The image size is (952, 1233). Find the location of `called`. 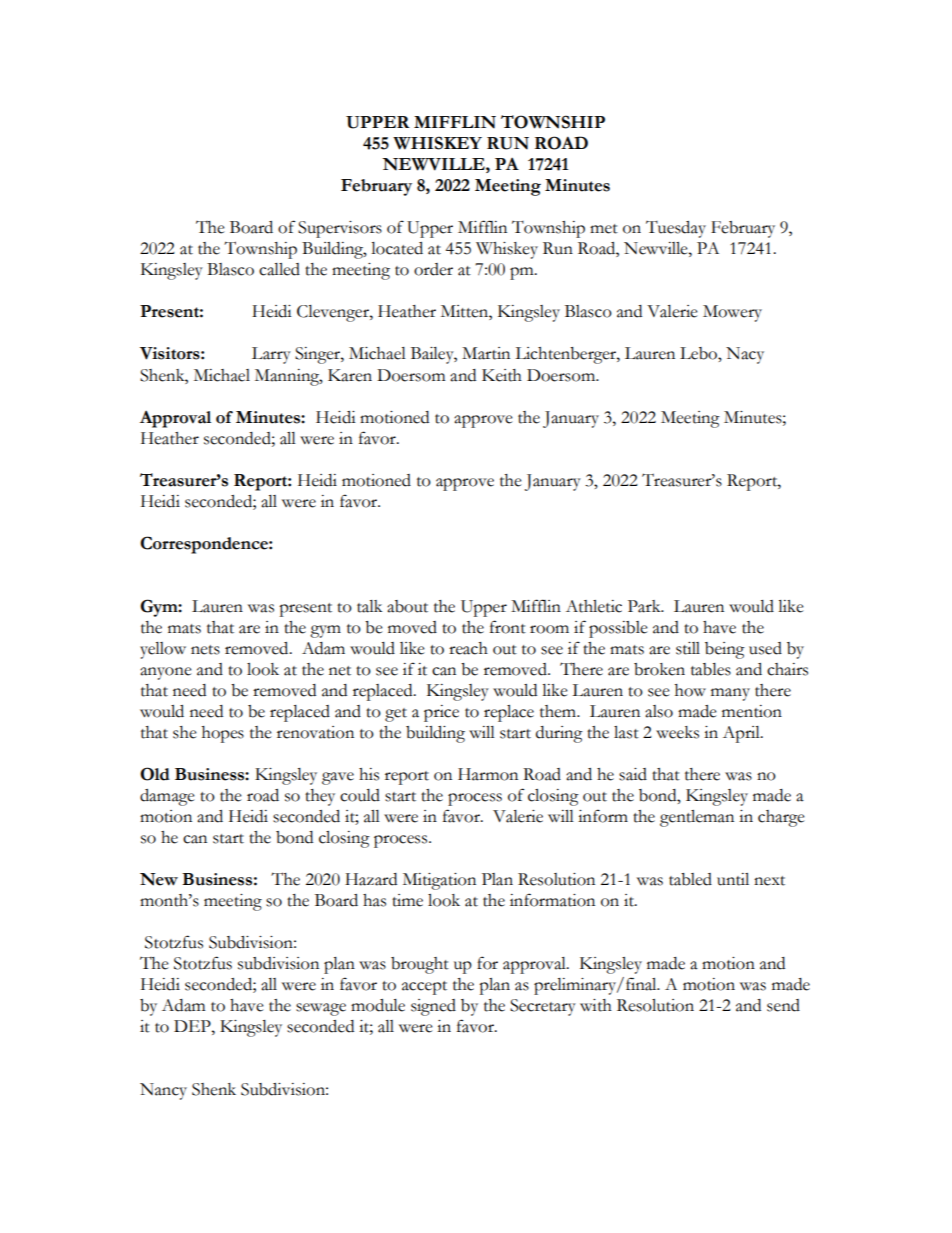

called is located at coordinates (279, 269).
